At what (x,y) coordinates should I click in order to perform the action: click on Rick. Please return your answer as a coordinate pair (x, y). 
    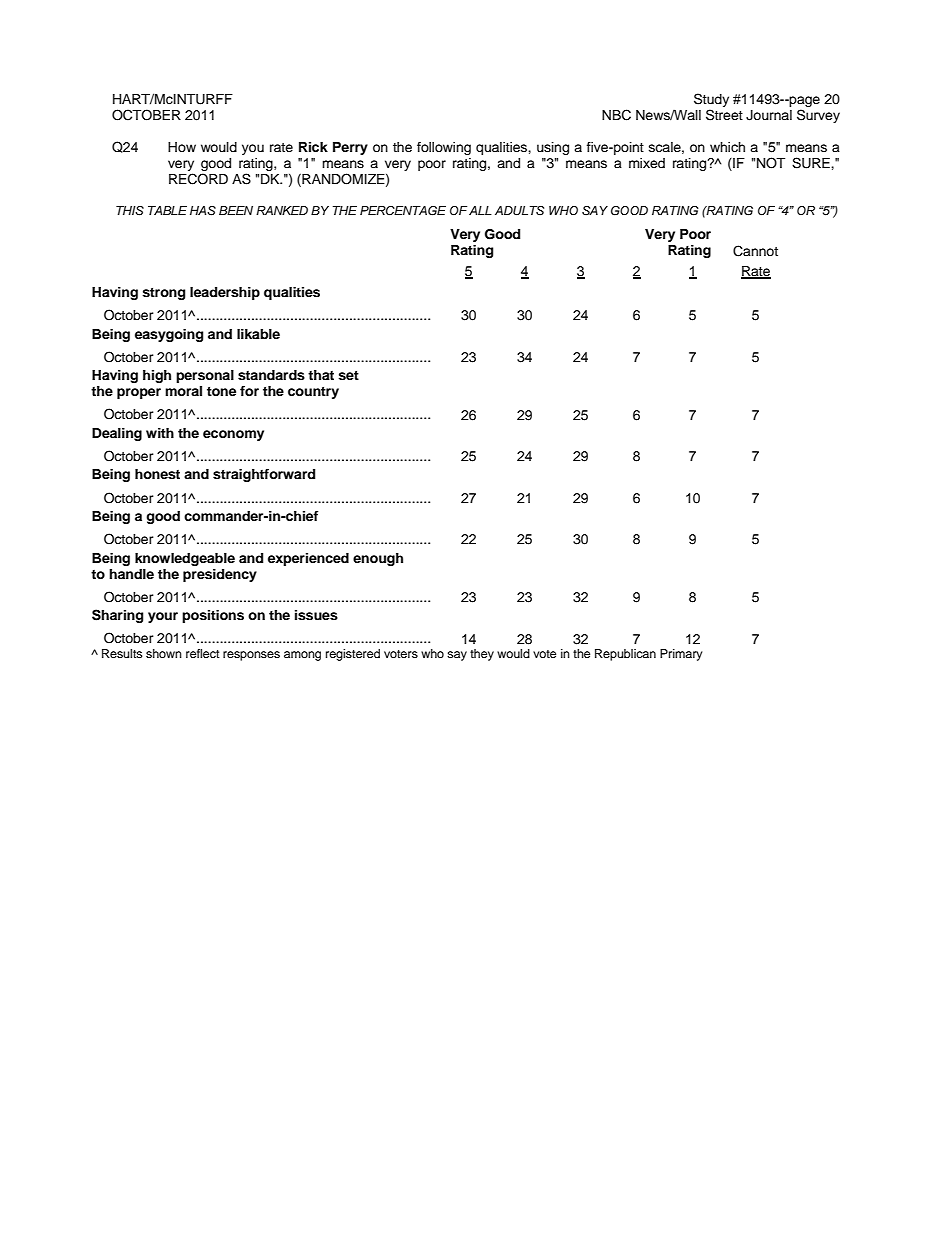
    Looking at the image, I should click on (313, 147).
